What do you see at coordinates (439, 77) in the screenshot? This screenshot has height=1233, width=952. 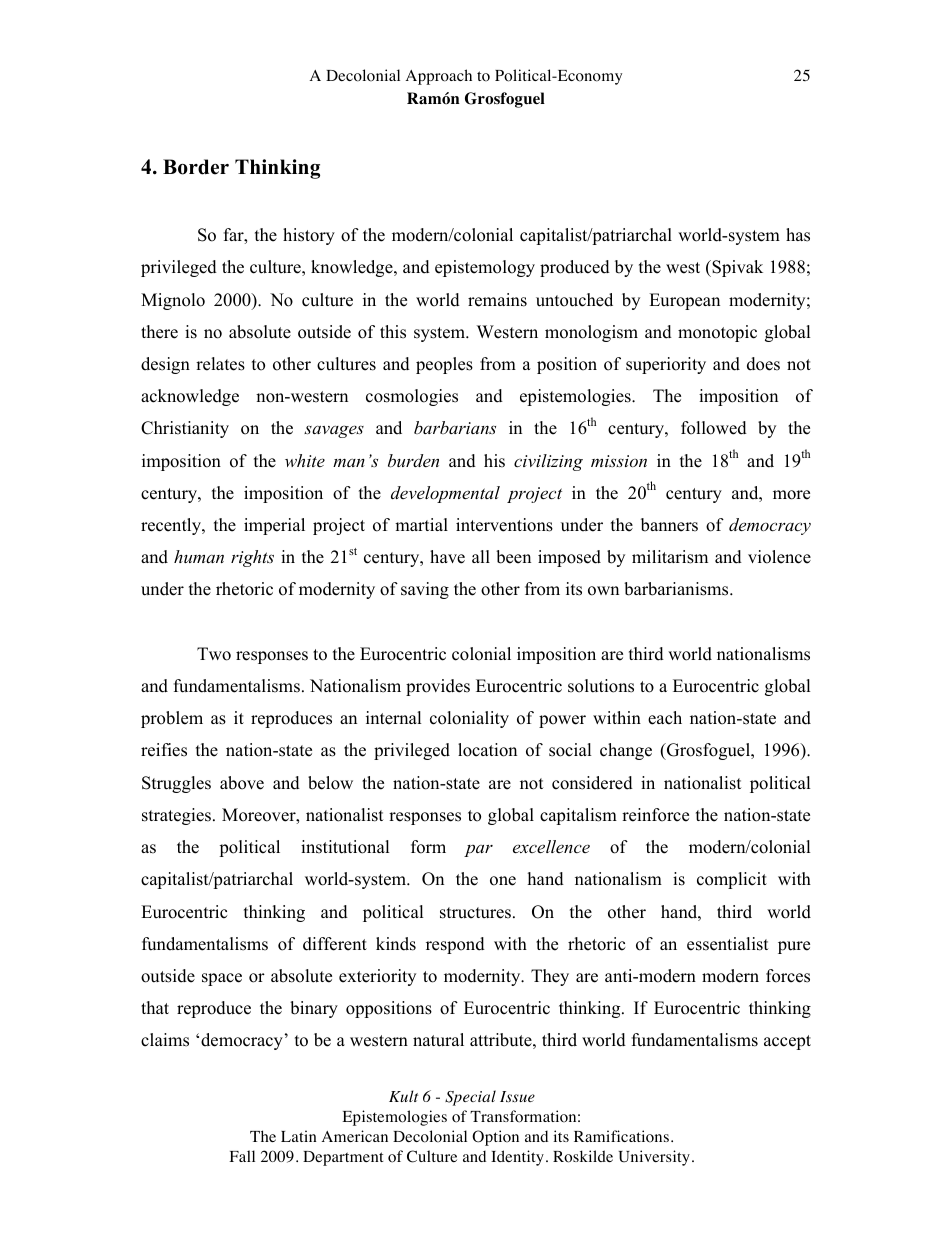 I see `Approach` at bounding box center [439, 77].
